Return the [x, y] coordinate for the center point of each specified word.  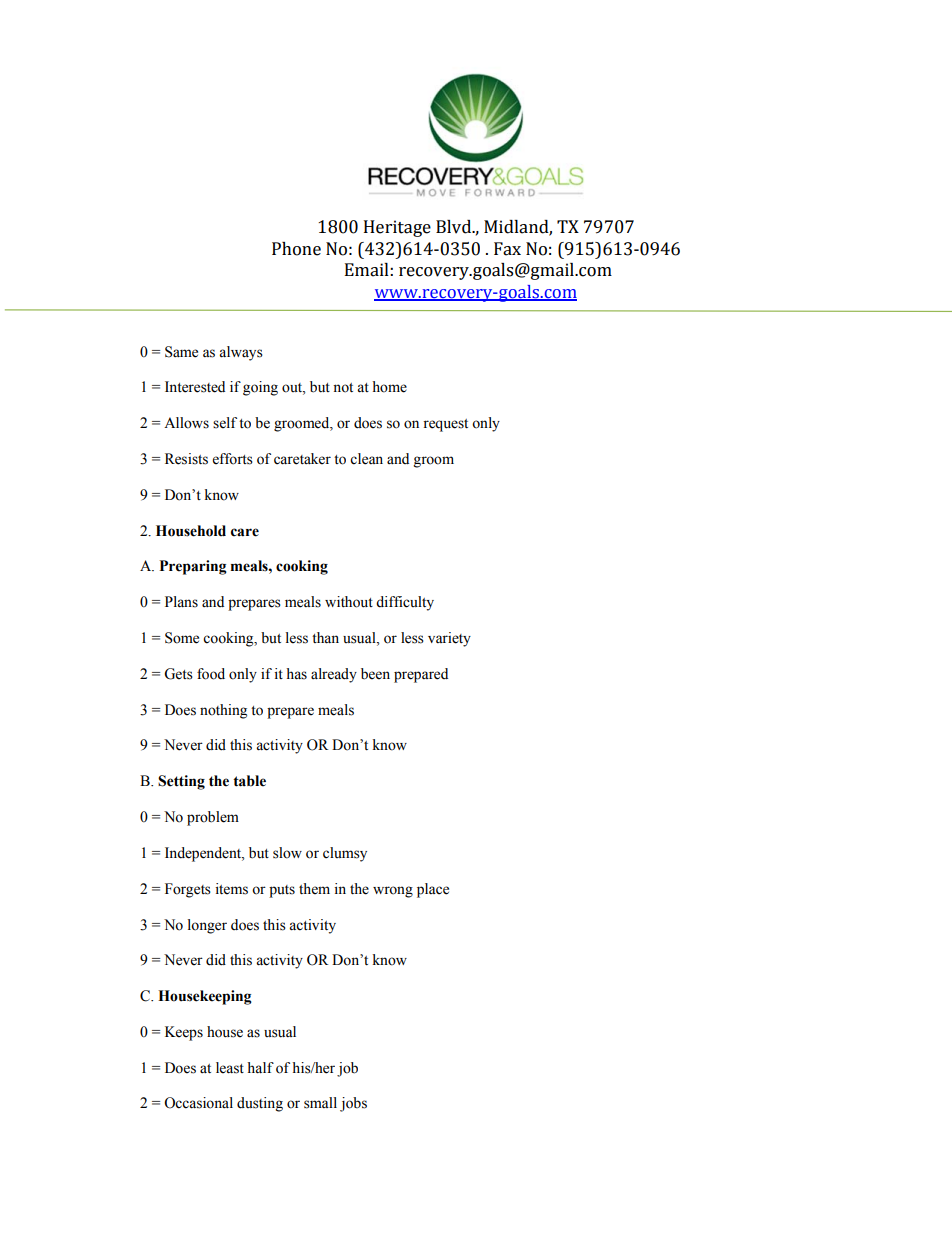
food [211, 674]
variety [449, 639]
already [334, 675]
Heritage [397, 228]
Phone [296, 249]
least [230, 1068]
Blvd [455, 227]
